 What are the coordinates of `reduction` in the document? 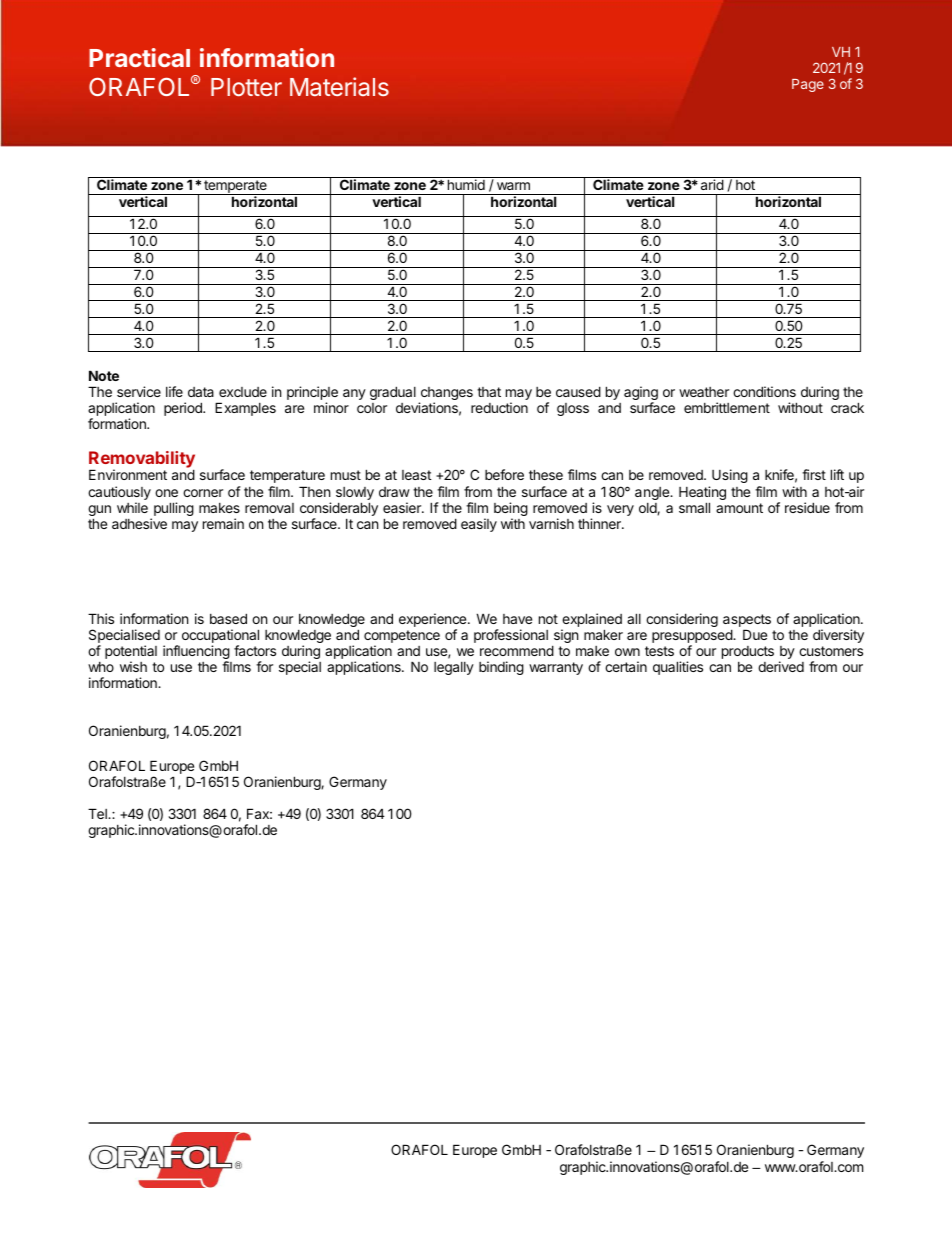 It's located at (499, 407).
